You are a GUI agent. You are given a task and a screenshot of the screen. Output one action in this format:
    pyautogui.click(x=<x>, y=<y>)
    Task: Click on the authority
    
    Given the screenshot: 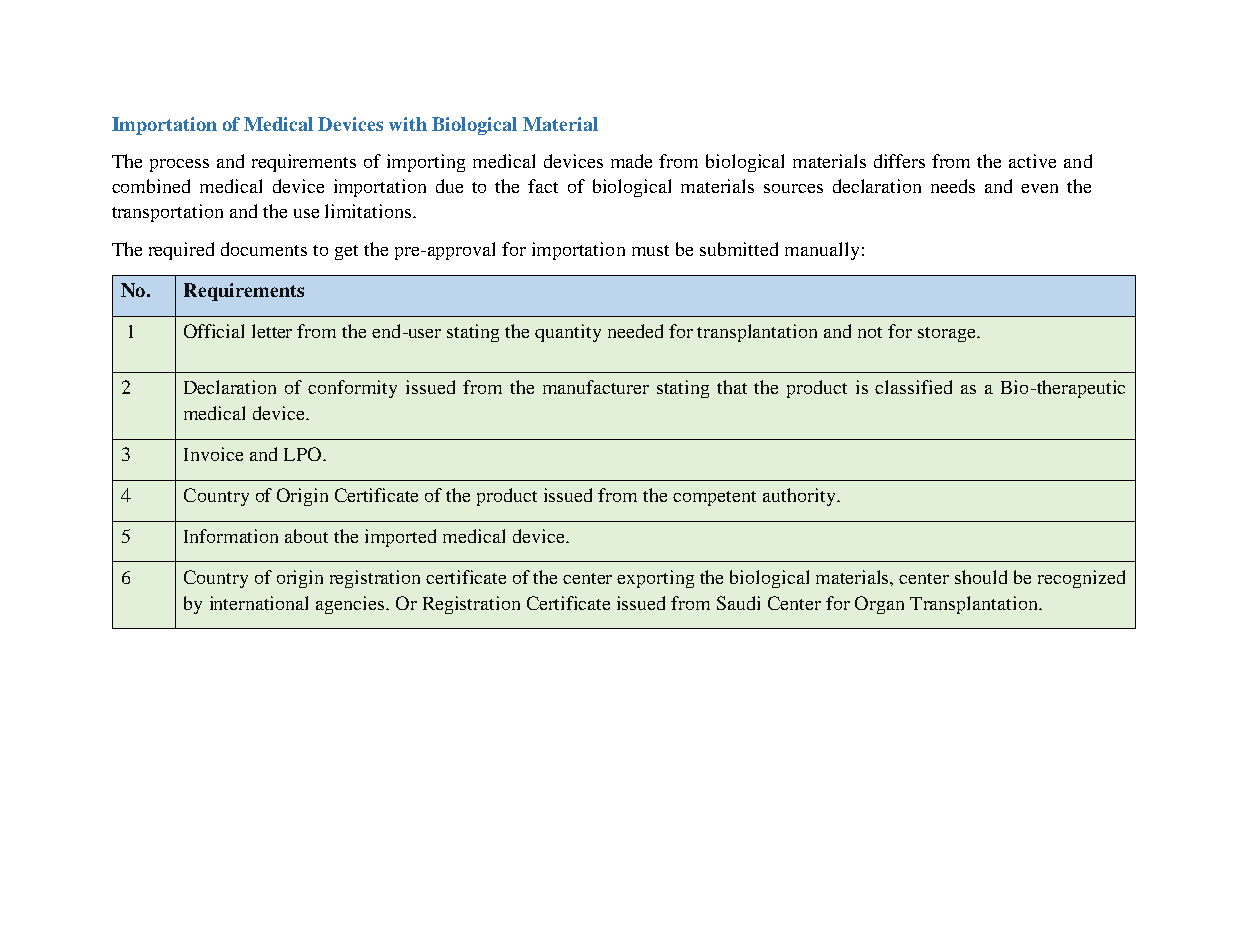 What is the action you would take?
    pyautogui.click(x=800, y=497)
